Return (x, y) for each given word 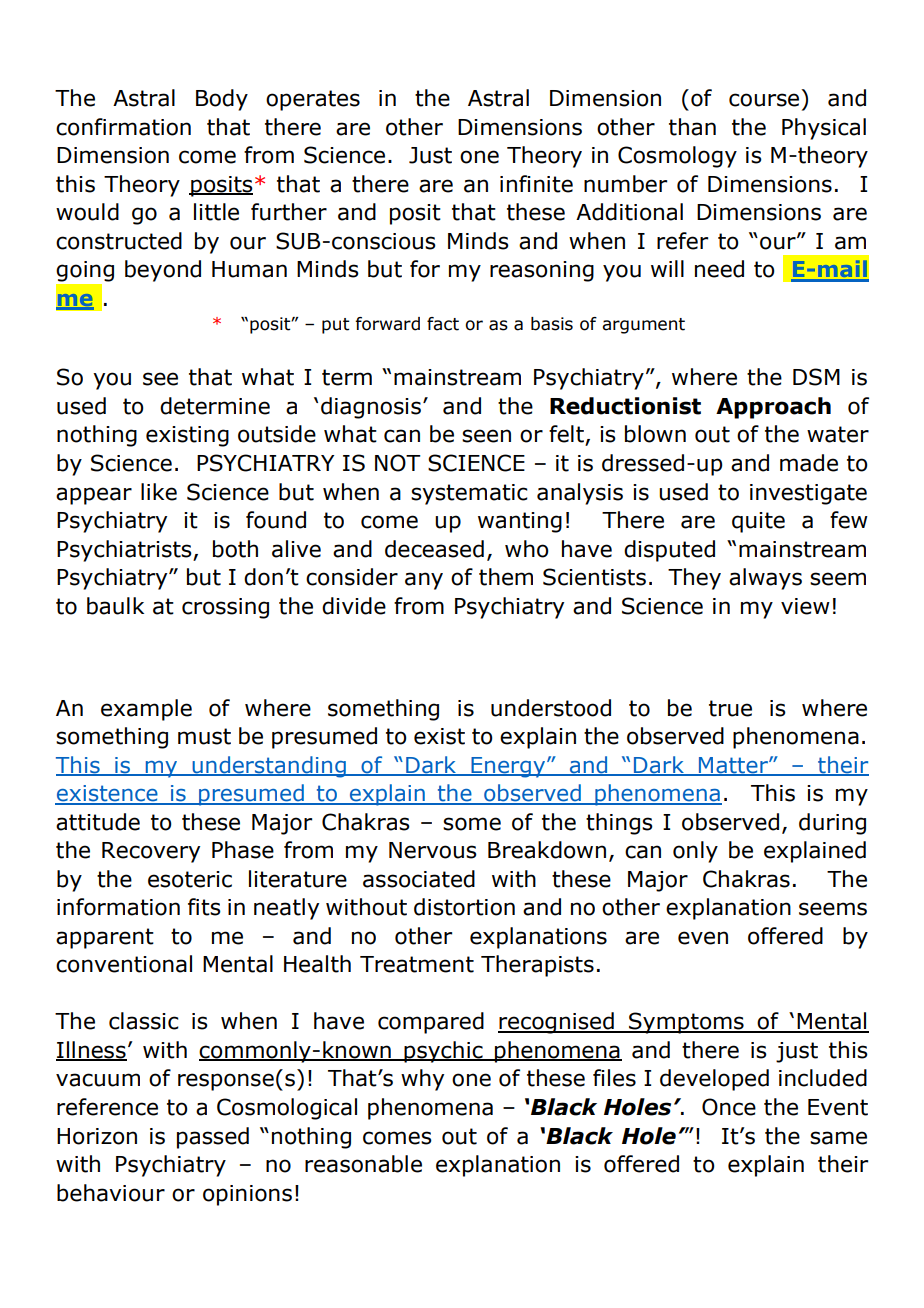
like (159, 492)
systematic (469, 494)
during (832, 824)
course (764, 100)
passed (213, 1138)
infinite (536, 184)
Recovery (151, 852)
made (809, 463)
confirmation (123, 127)
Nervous (433, 850)
